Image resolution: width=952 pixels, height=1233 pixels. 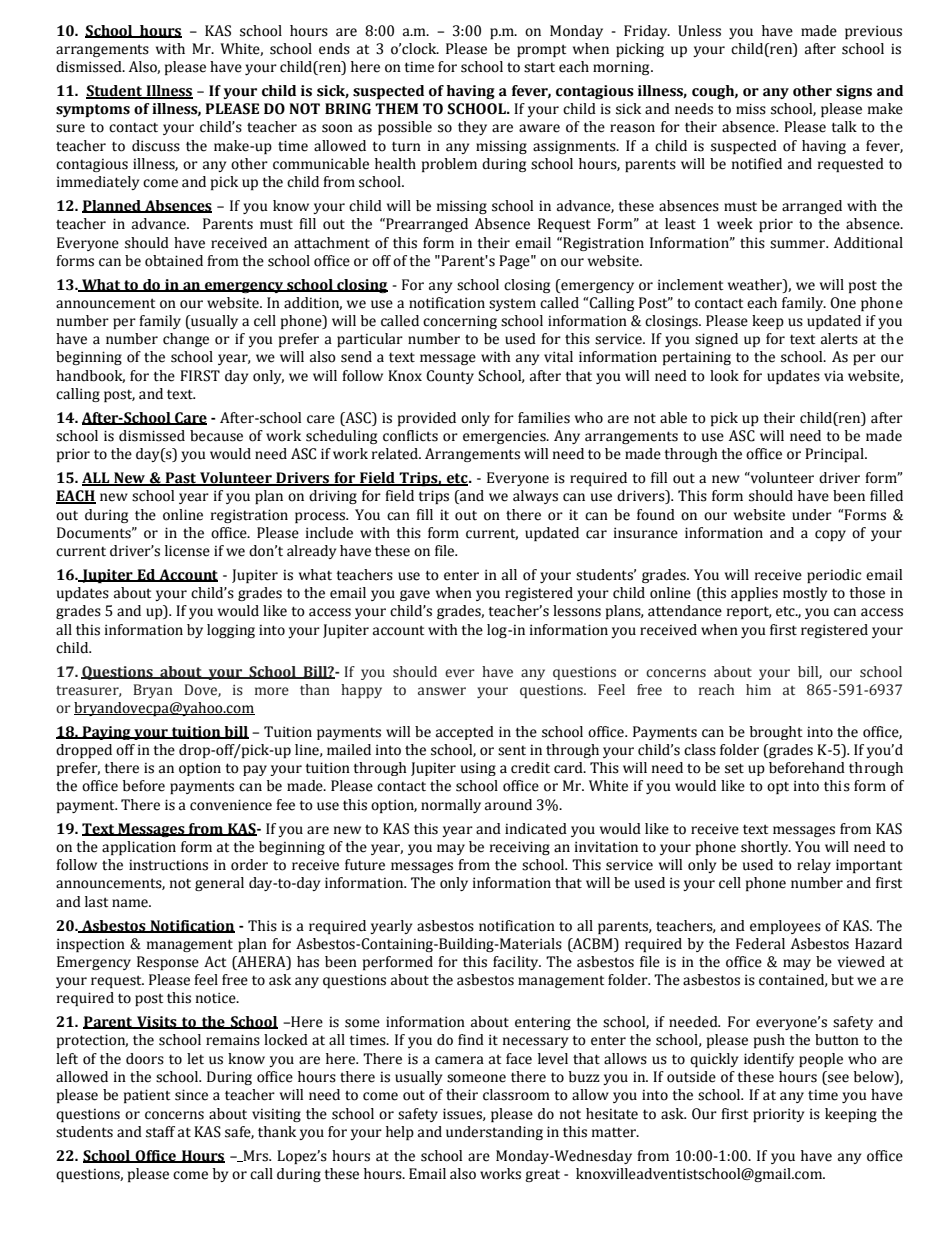 I want to click on symptoms, so click(x=93, y=110).
